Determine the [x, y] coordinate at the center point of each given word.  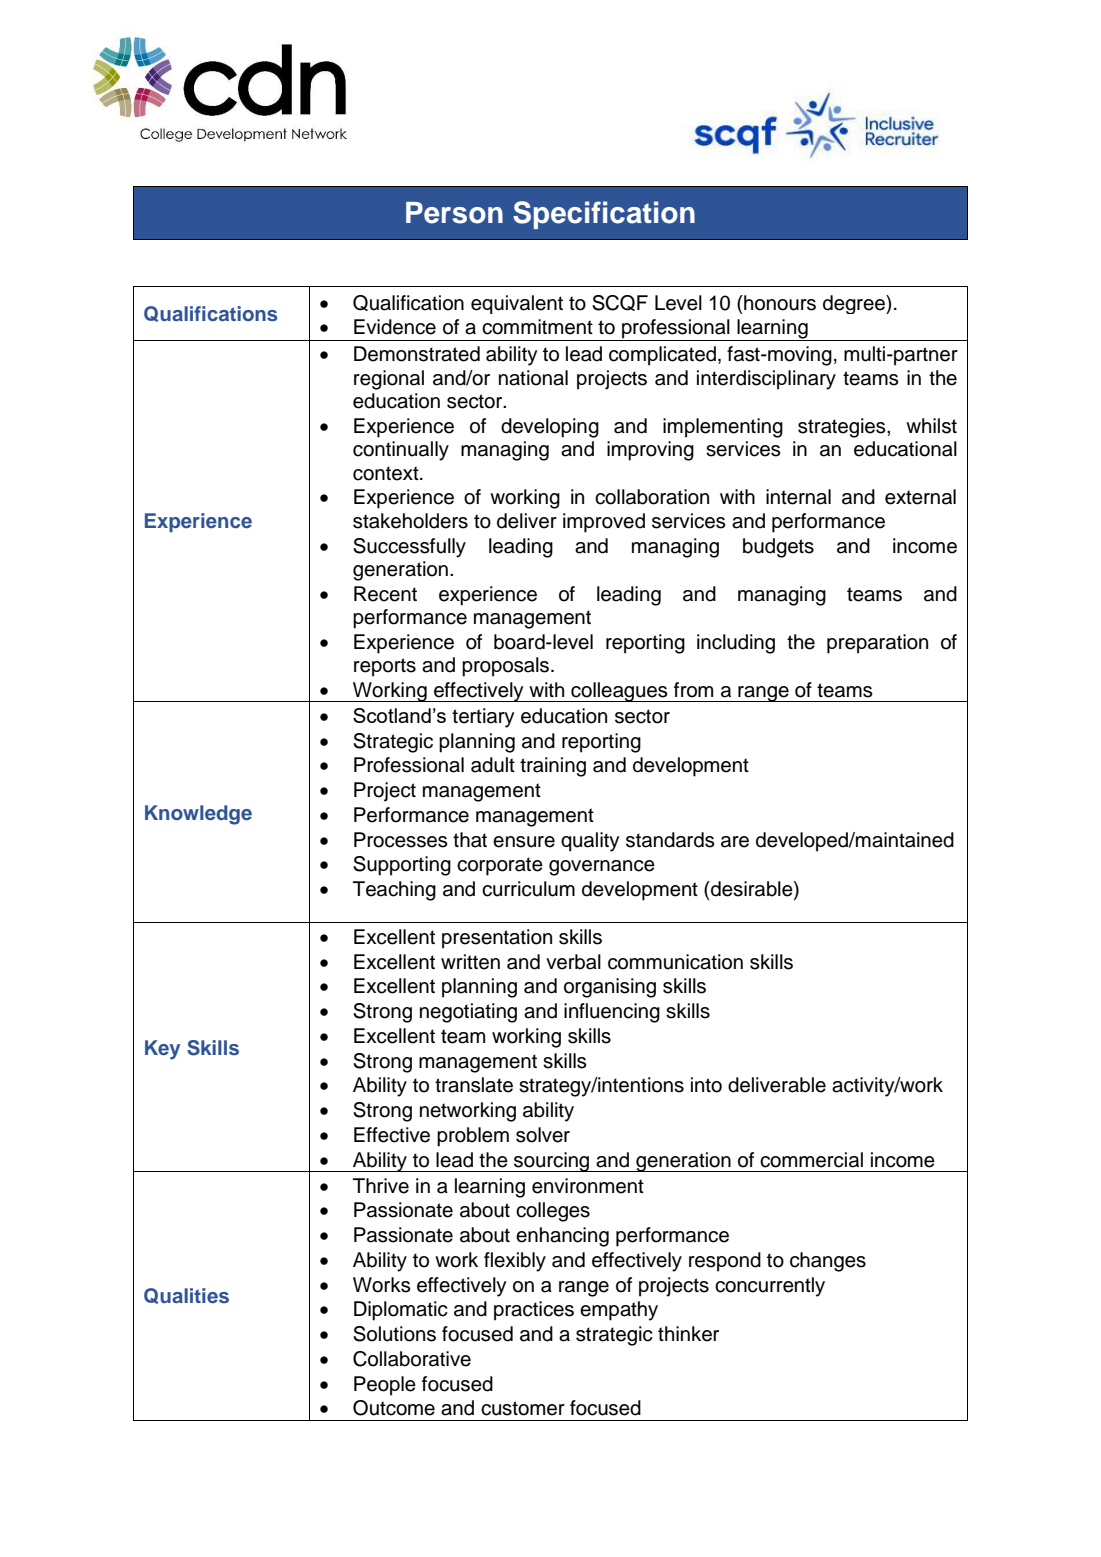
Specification [604, 215]
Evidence [395, 327]
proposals [507, 667]
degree [855, 304]
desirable [752, 890]
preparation [877, 644]
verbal [573, 962]
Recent [385, 594]
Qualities [186, 1296]
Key [162, 1050]
